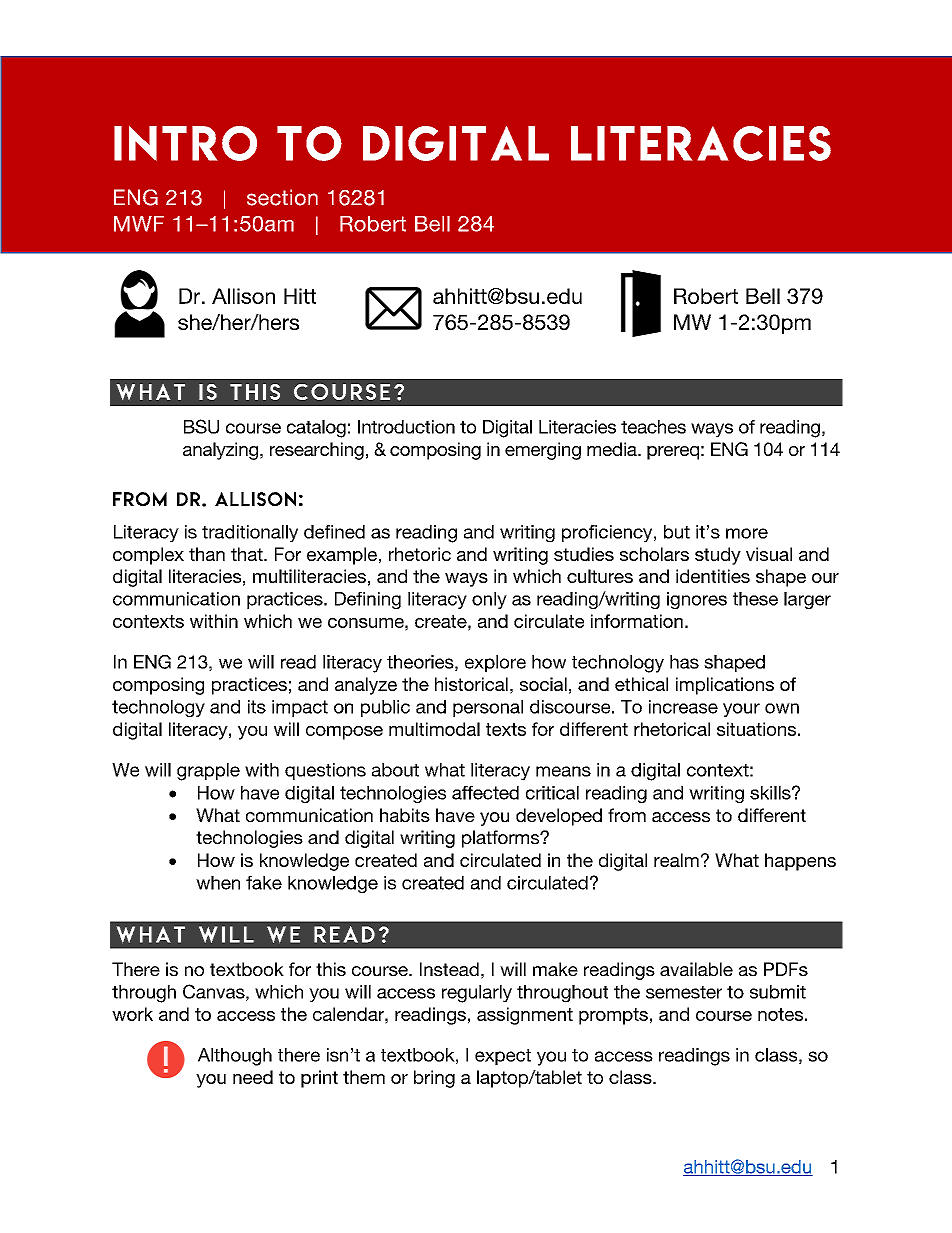 This screenshot has width=952, height=1233. I want to click on teaches, so click(653, 427).
